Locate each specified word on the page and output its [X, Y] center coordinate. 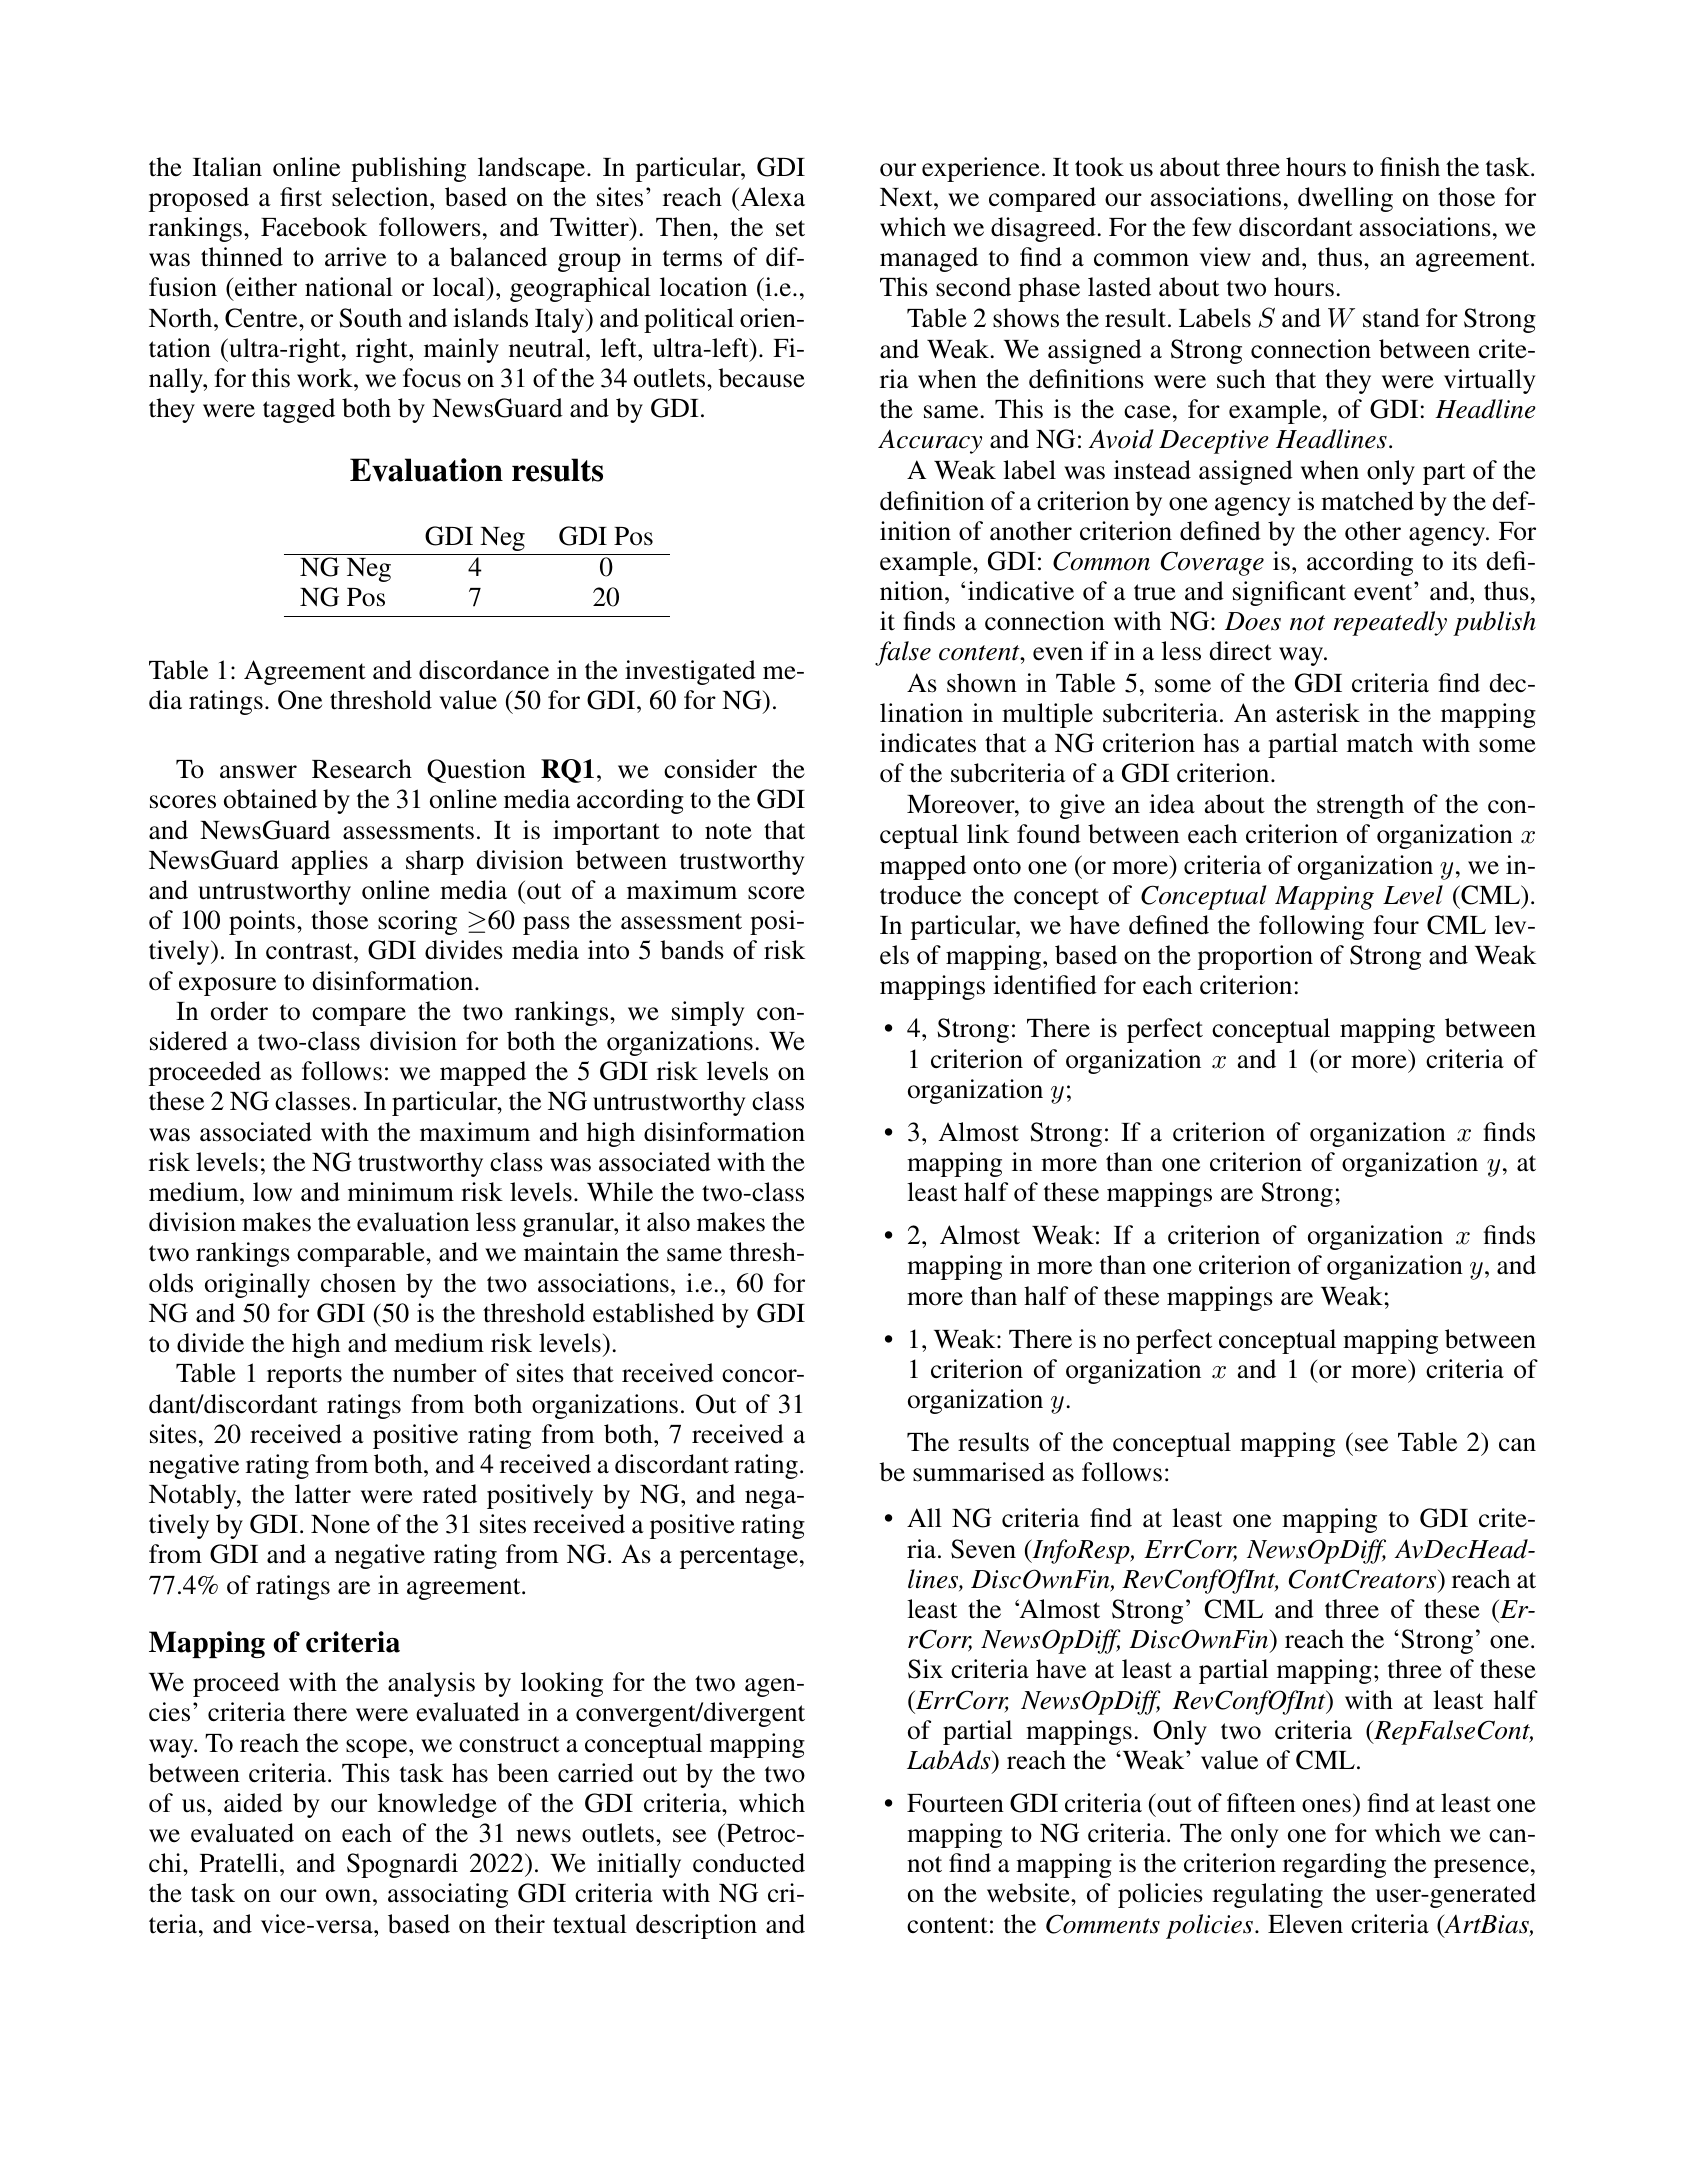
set [790, 228]
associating [448, 1895]
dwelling [1345, 199]
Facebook [314, 227]
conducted [749, 1863]
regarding [1334, 1865]
